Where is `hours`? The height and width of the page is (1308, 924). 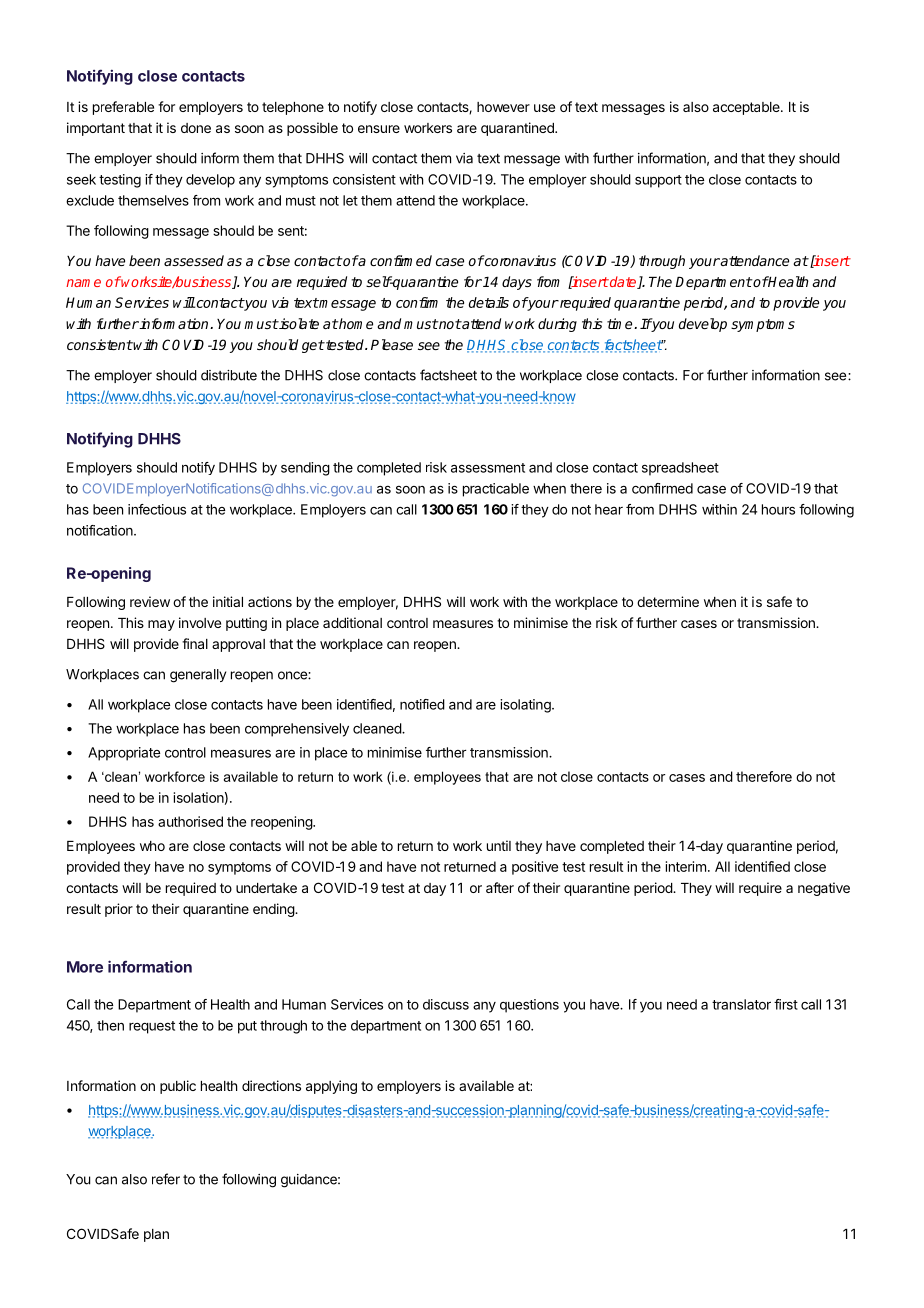
hours is located at coordinates (778, 509).
